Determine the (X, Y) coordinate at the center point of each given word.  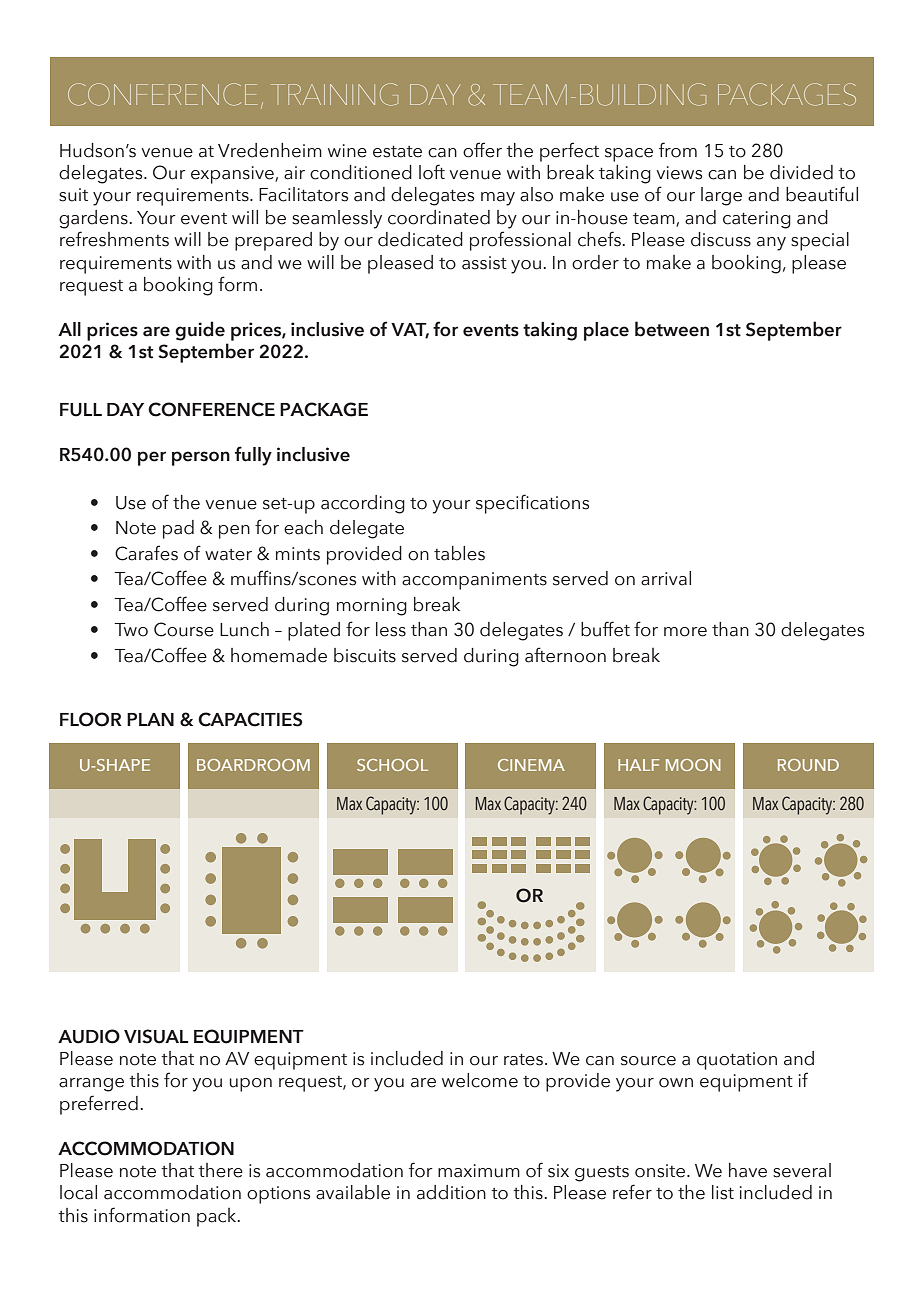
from (678, 150)
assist (484, 263)
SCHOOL (392, 765)
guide (200, 331)
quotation (737, 1061)
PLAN (150, 719)
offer (482, 150)
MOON (693, 765)
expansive (233, 175)
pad (178, 529)
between (672, 329)
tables (459, 553)
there (220, 1170)
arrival (666, 578)
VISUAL (156, 1036)
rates (523, 1060)
